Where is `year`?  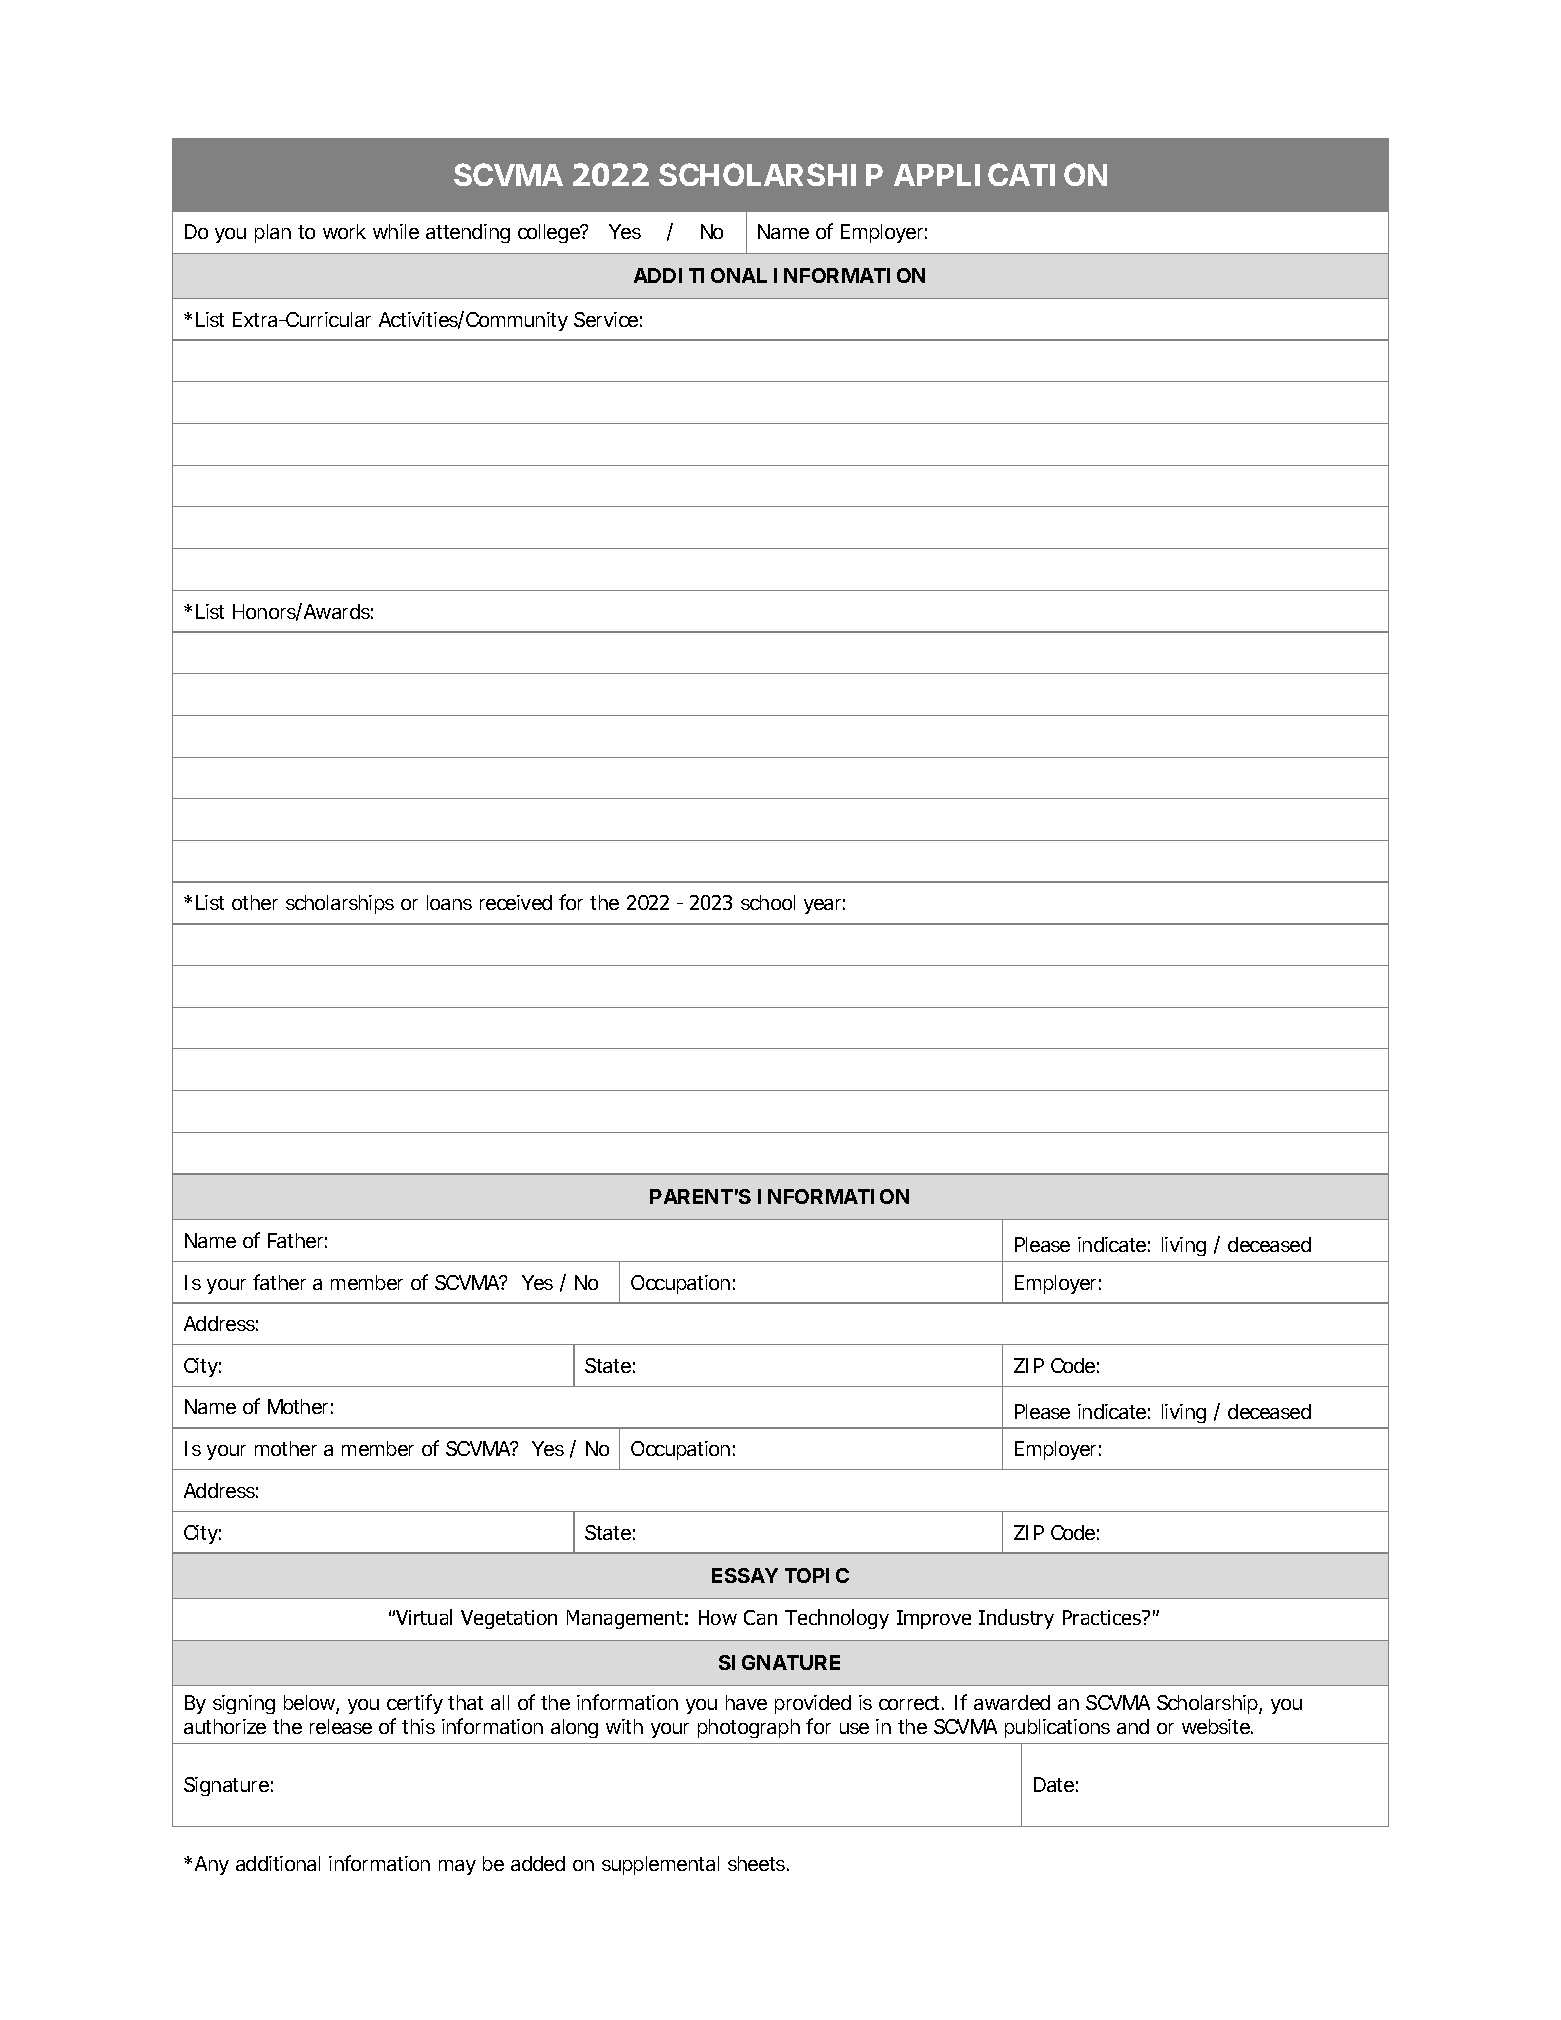
year is located at coordinates (824, 906).
